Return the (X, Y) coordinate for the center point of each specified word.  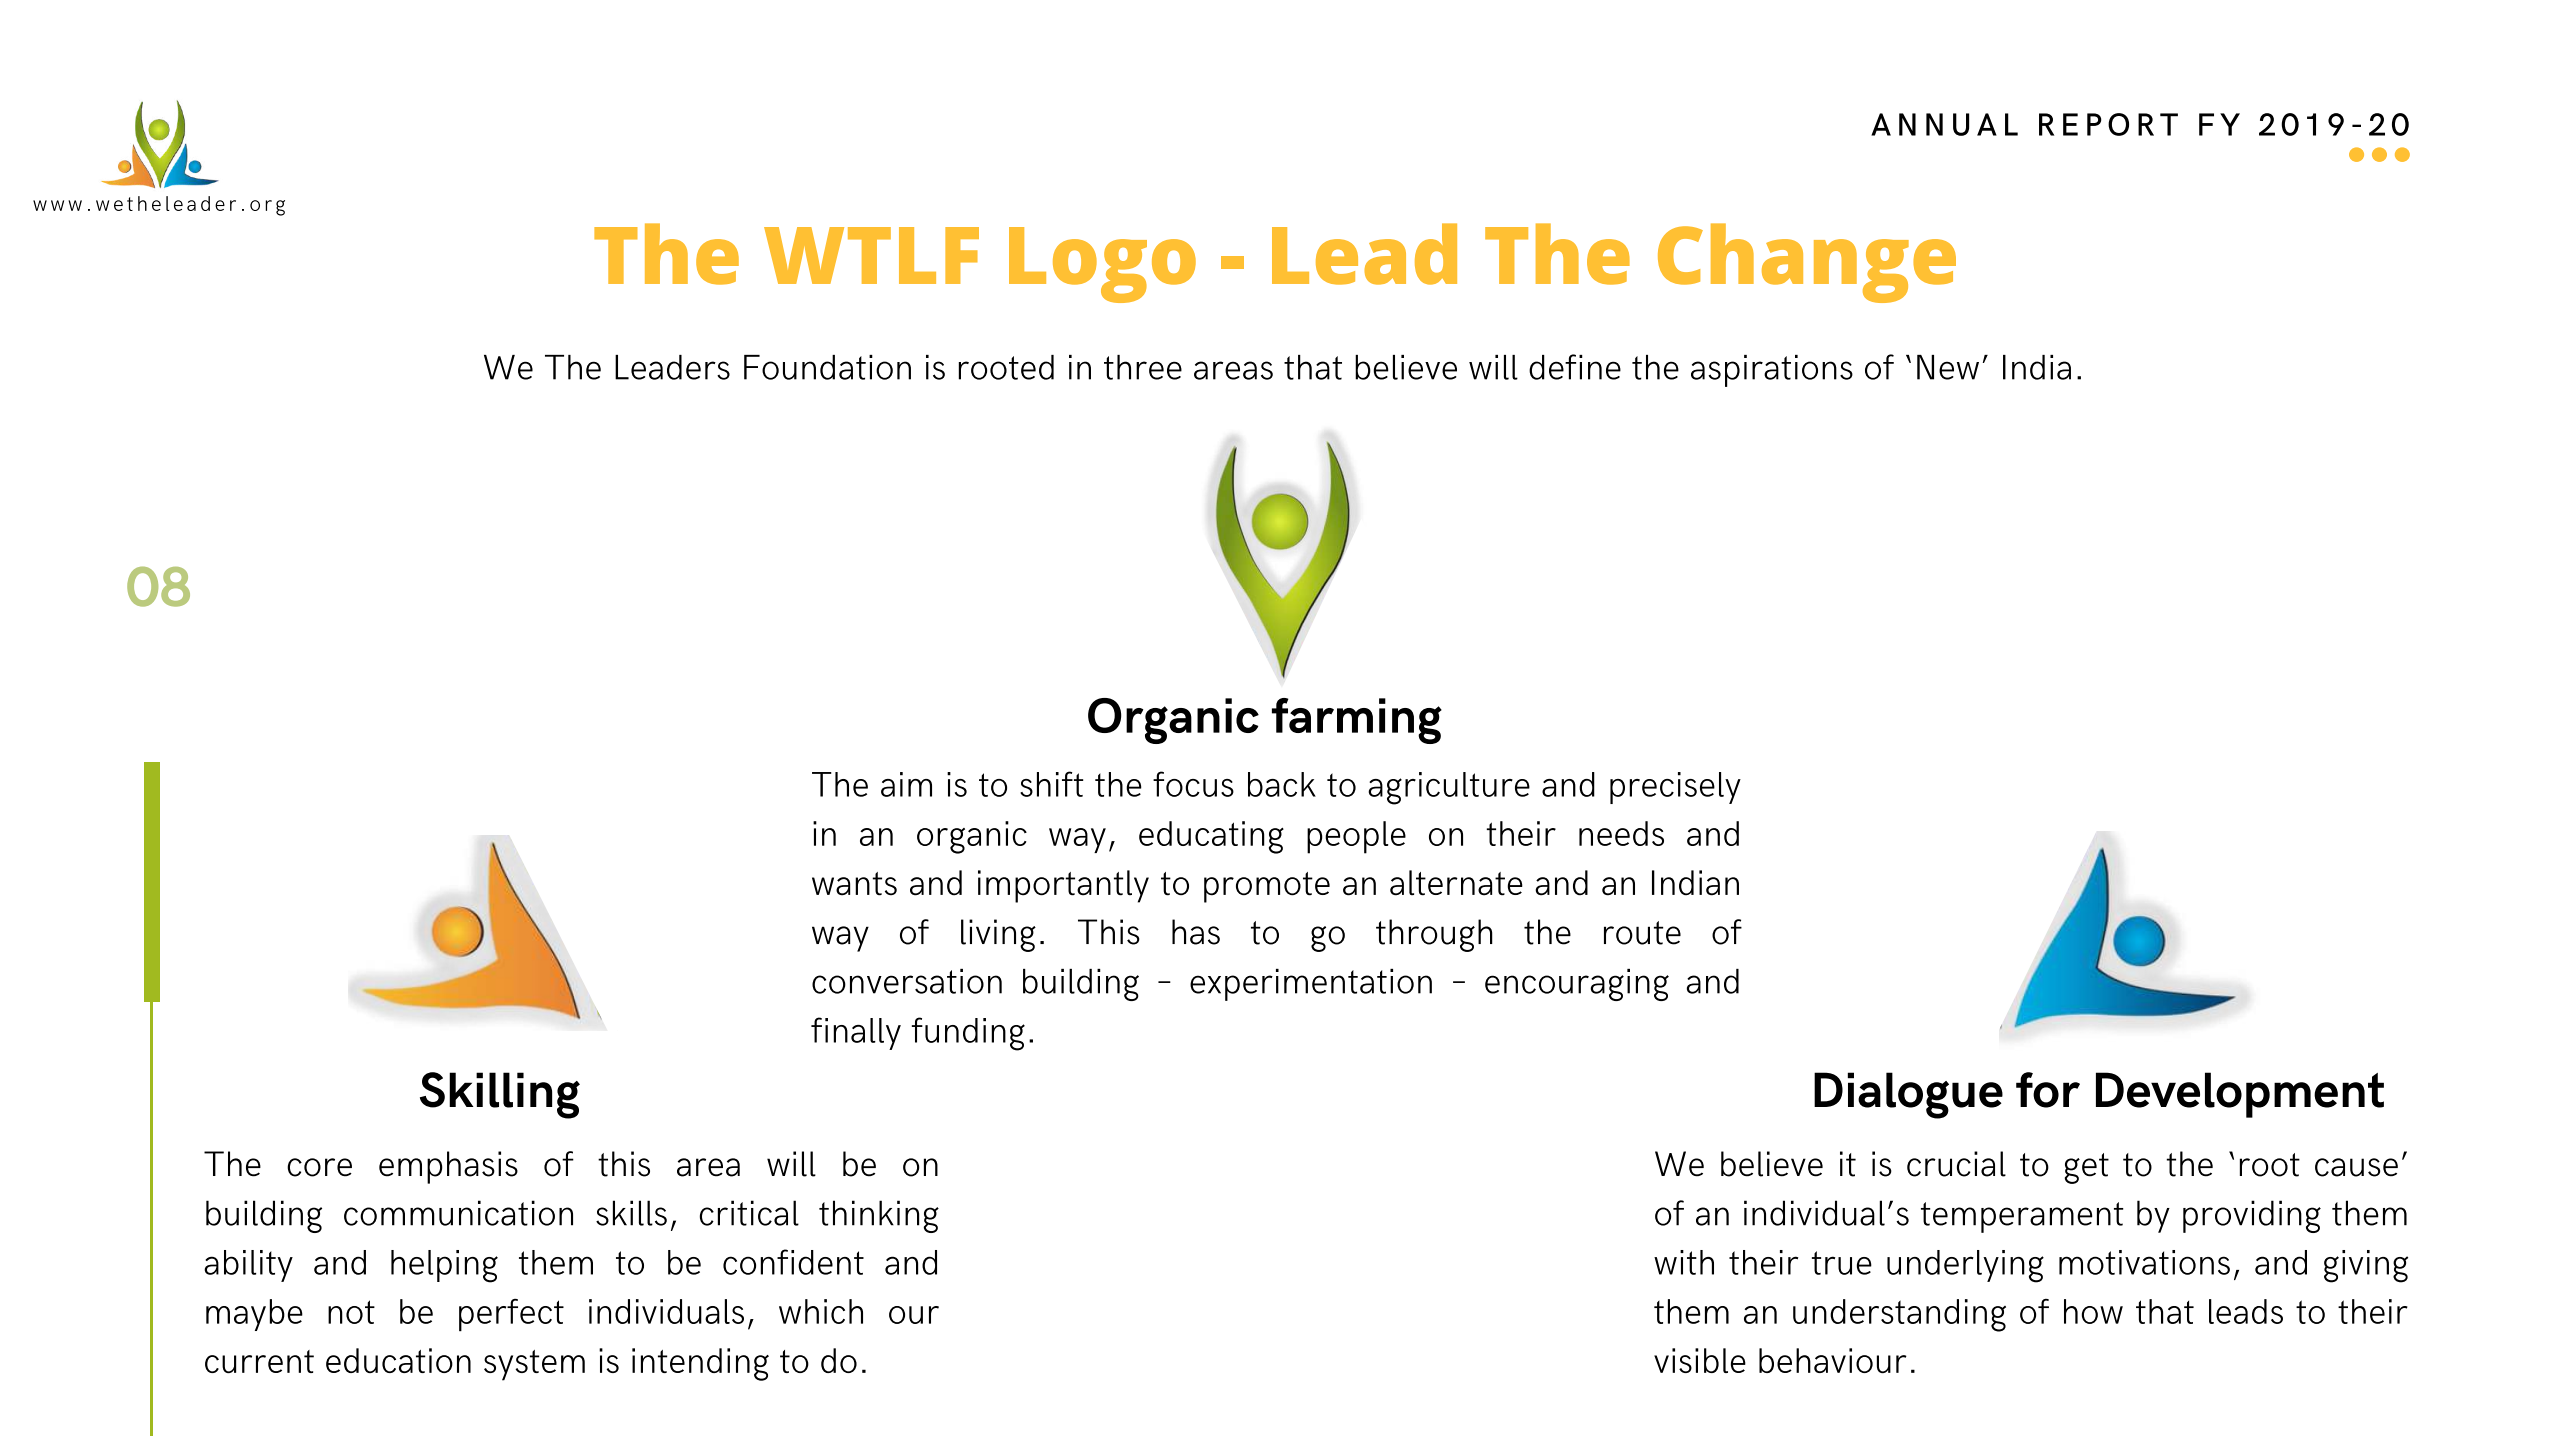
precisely (1675, 788)
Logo (1102, 265)
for (2048, 1090)
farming (1357, 721)
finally (856, 1033)
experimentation (1311, 985)
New (1948, 367)
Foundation (827, 367)
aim (906, 784)
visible (1700, 1360)
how (2093, 1311)
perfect (511, 1315)
